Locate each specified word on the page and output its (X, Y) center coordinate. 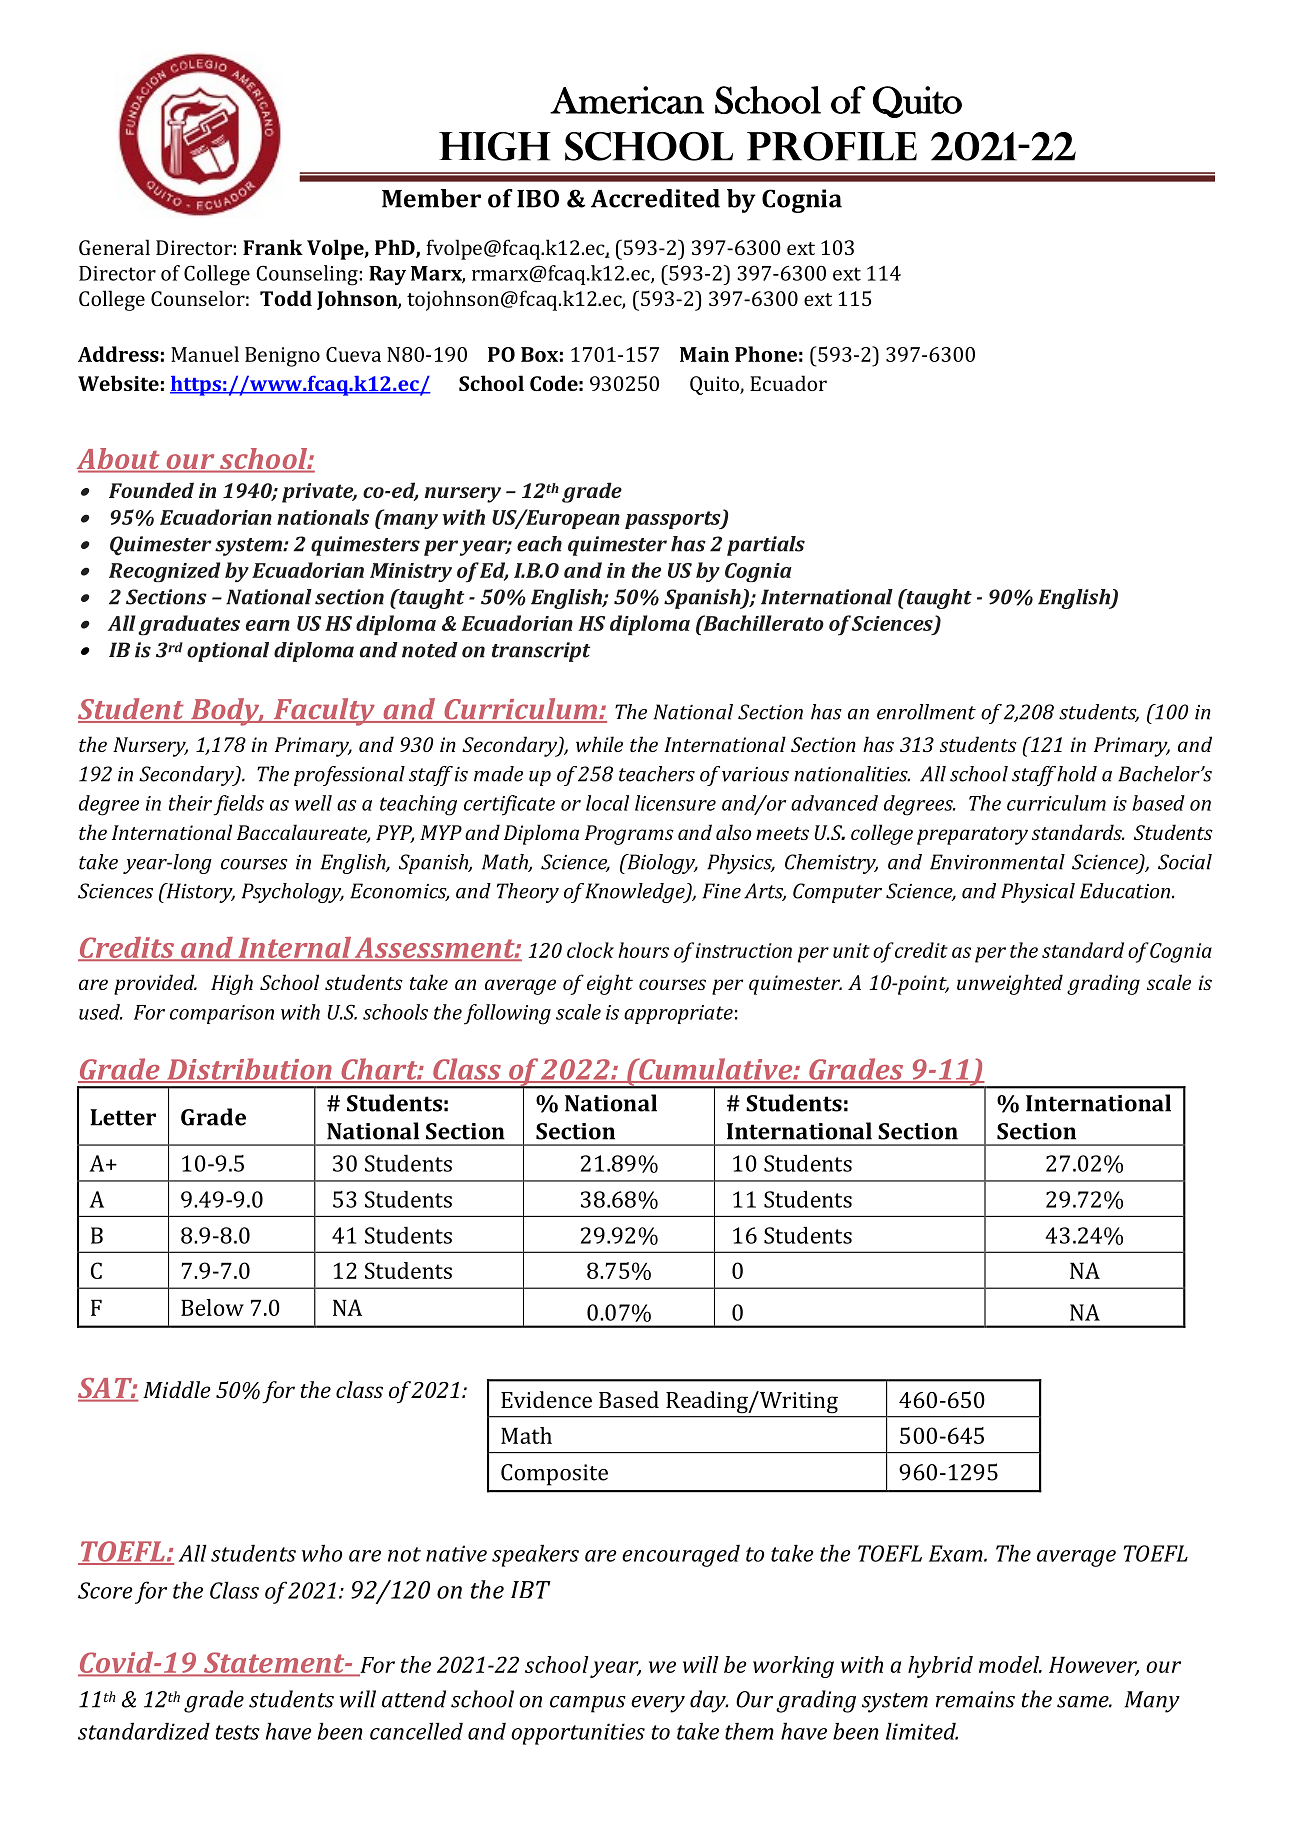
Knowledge (636, 893)
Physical (1038, 893)
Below (212, 1307)
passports (674, 520)
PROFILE (832, 146)
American (627, 100)
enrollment (926, 712)
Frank (273, 247)
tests (238, 1732)
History (199, 893)
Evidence (546, 1399)
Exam (957, 1553)
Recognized (164, 572)
